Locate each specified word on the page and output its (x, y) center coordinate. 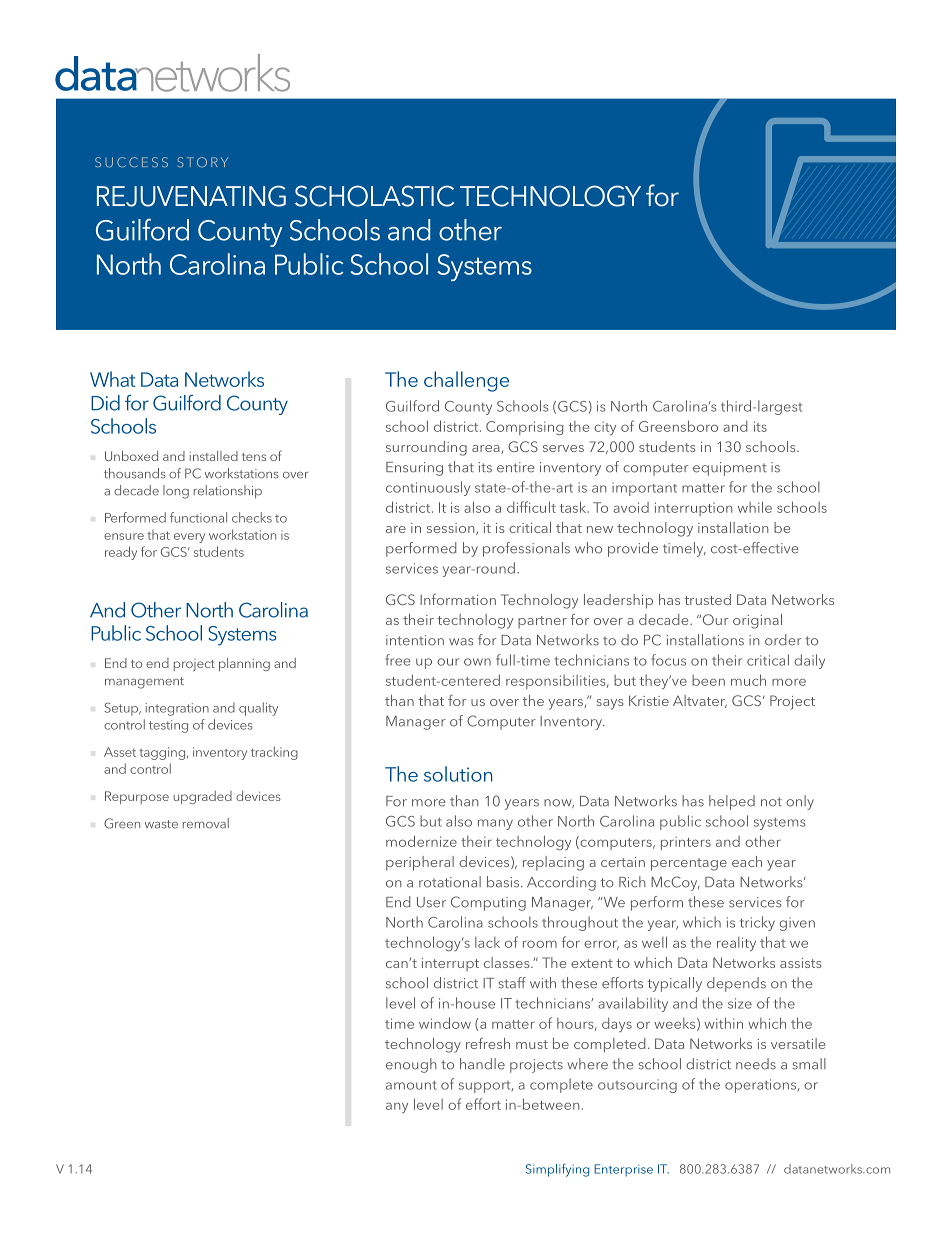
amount (411, 1085)
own (477, 662)
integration (177, 709)
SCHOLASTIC (374, 196)
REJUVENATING (191, 196)
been (708, 680)
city (605, 428)
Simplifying (557, 1170)
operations (760, 1086)
